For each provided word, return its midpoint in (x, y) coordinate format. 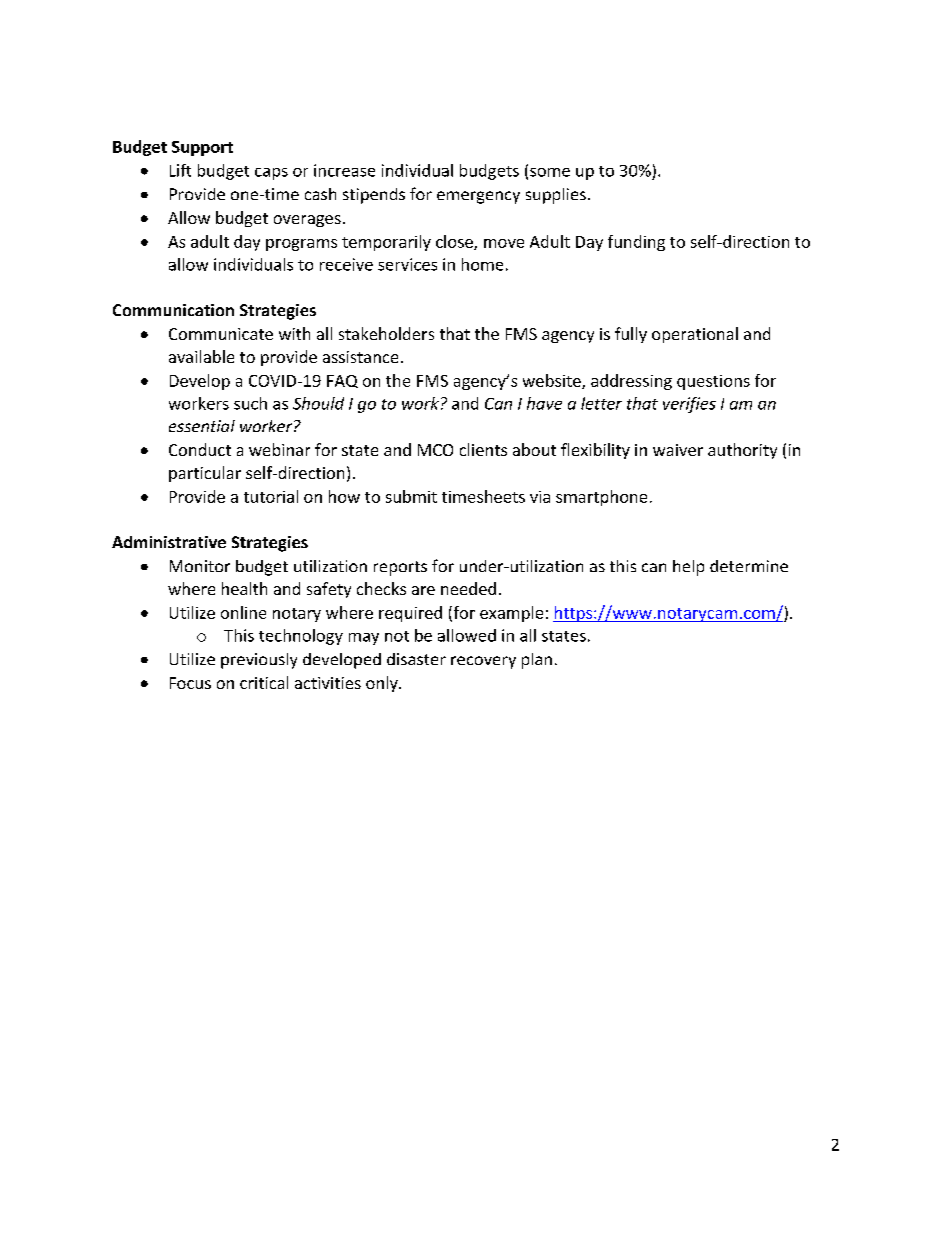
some (550, 172)
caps (271, 174)
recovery (483, 662)
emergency (478, 197)
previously (259, 661)
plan (537, 661)
